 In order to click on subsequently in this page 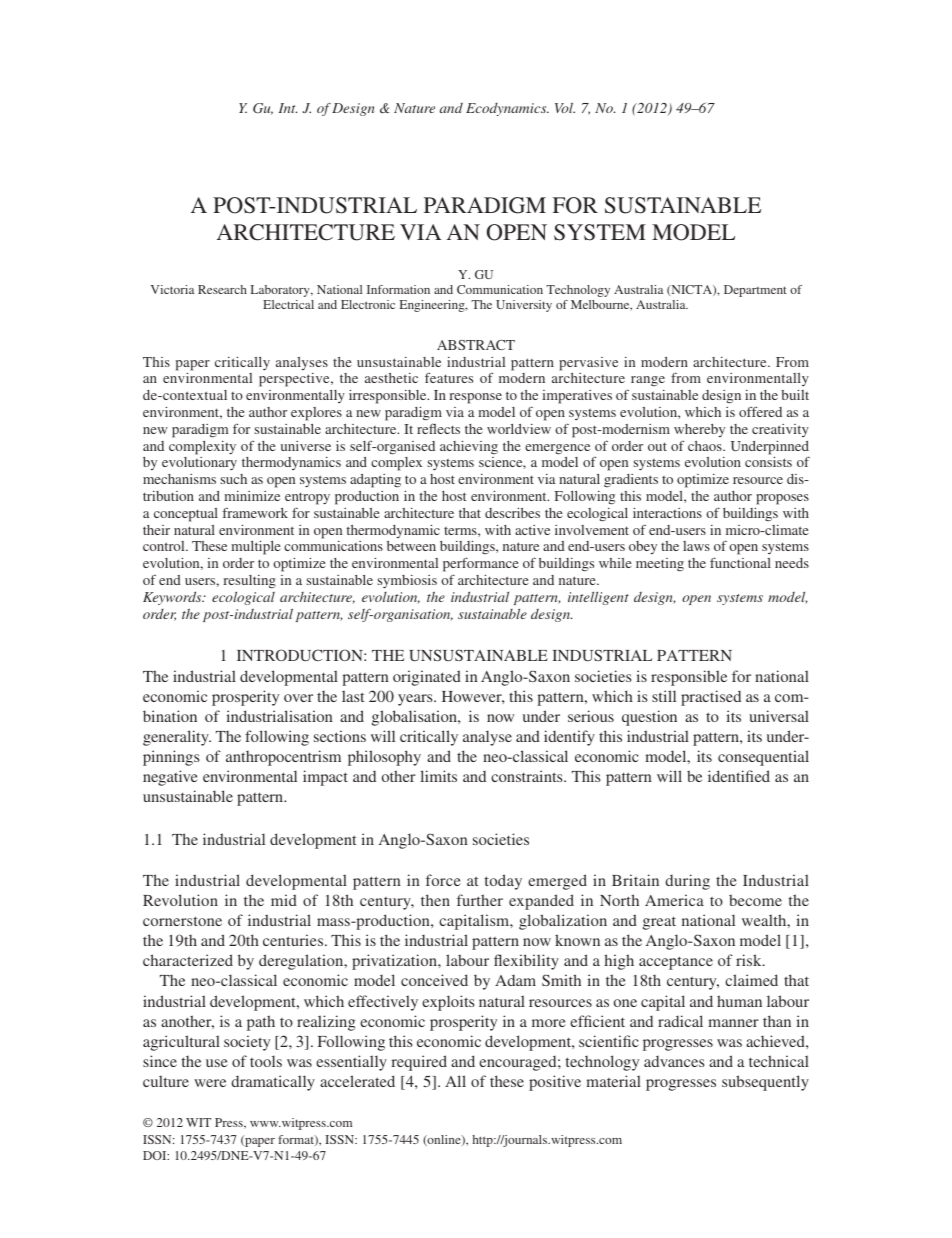, I will do `click(765, 1083)`.
